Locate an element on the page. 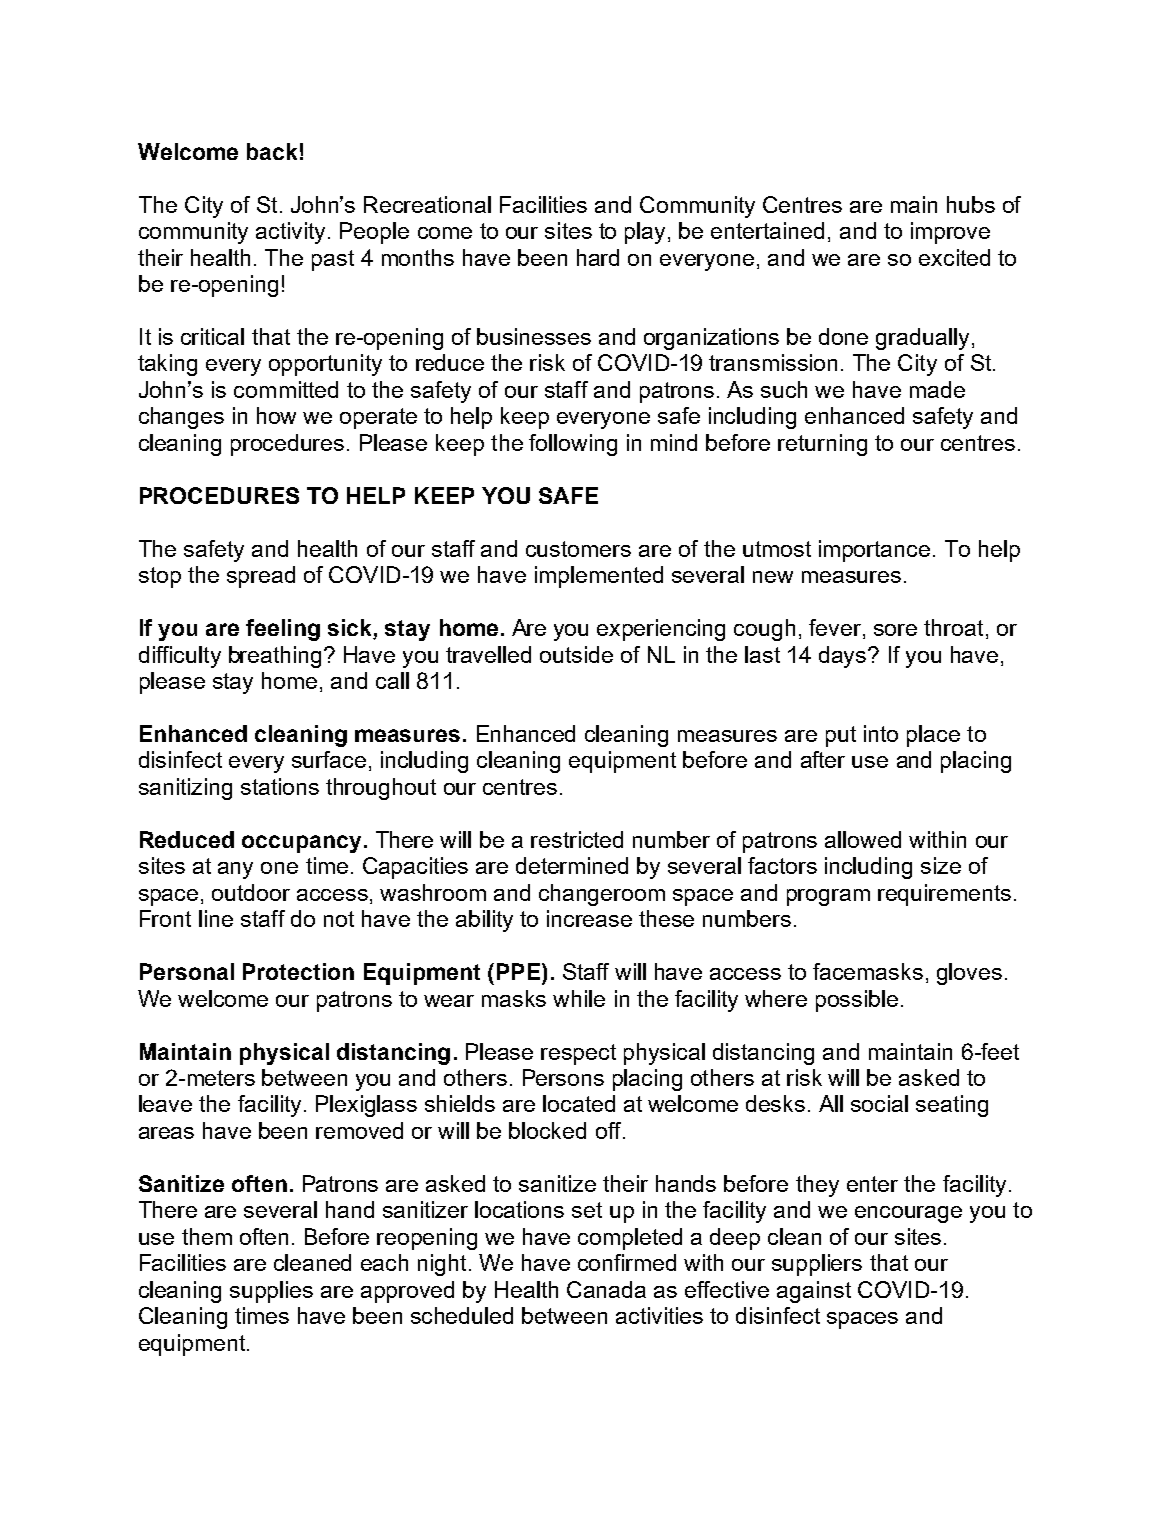  hubs is located at coordinates (971, 204).
